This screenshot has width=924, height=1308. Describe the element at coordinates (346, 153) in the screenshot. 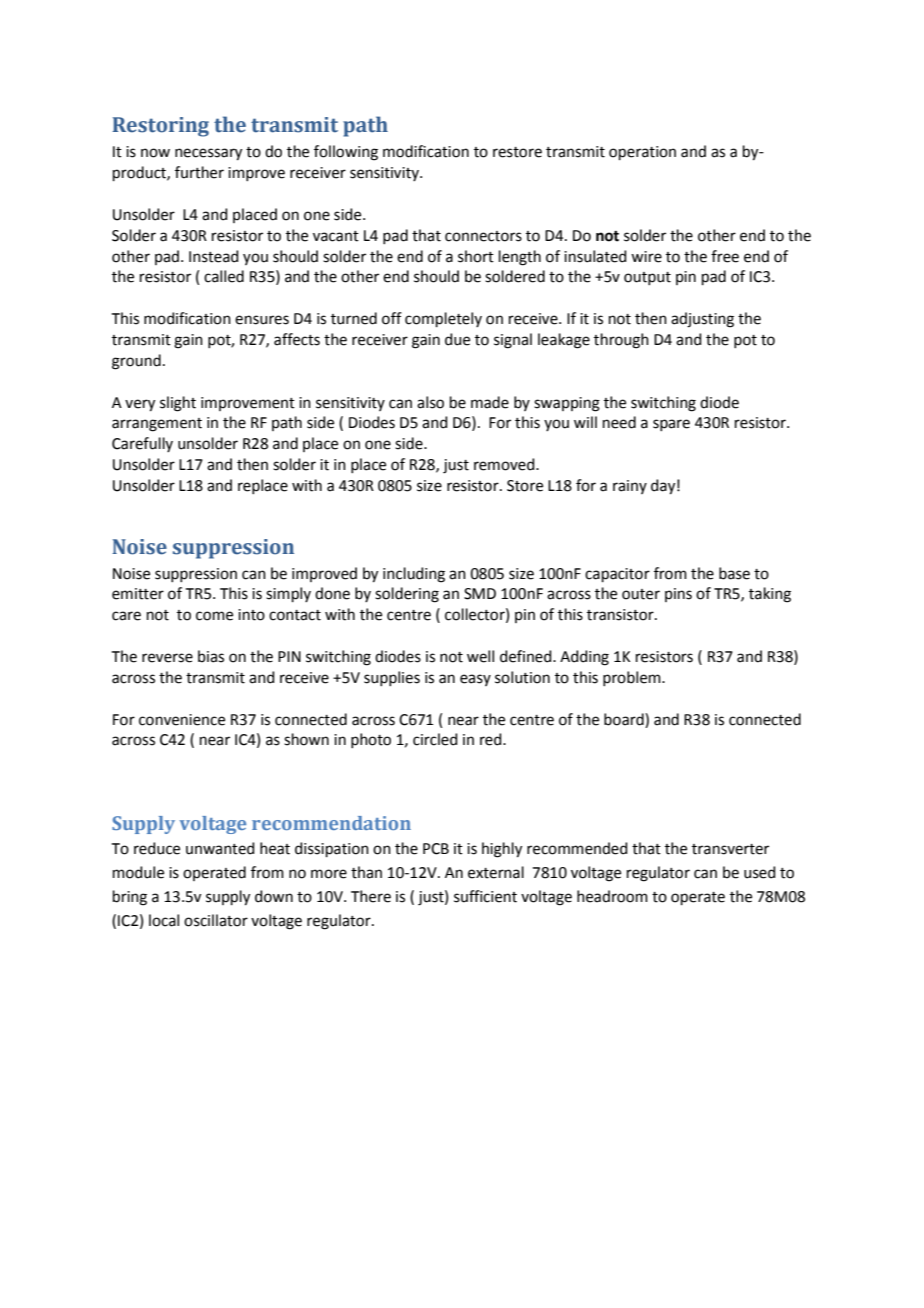

I see `following` at that location.
